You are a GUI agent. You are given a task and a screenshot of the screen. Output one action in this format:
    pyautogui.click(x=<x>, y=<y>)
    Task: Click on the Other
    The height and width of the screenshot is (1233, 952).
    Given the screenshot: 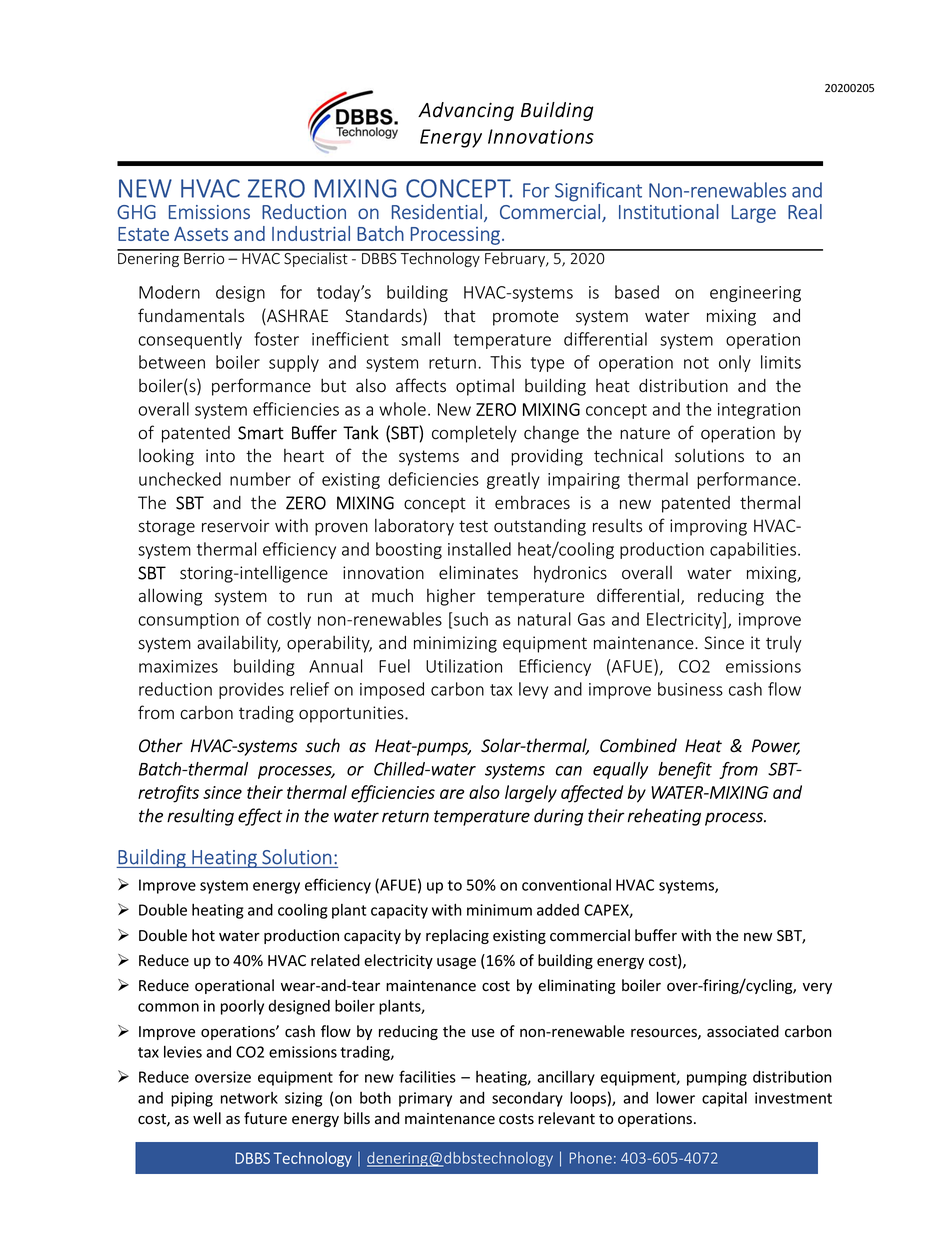 What is the action you would take?
    pyautogui.click(x=161, y=745)
